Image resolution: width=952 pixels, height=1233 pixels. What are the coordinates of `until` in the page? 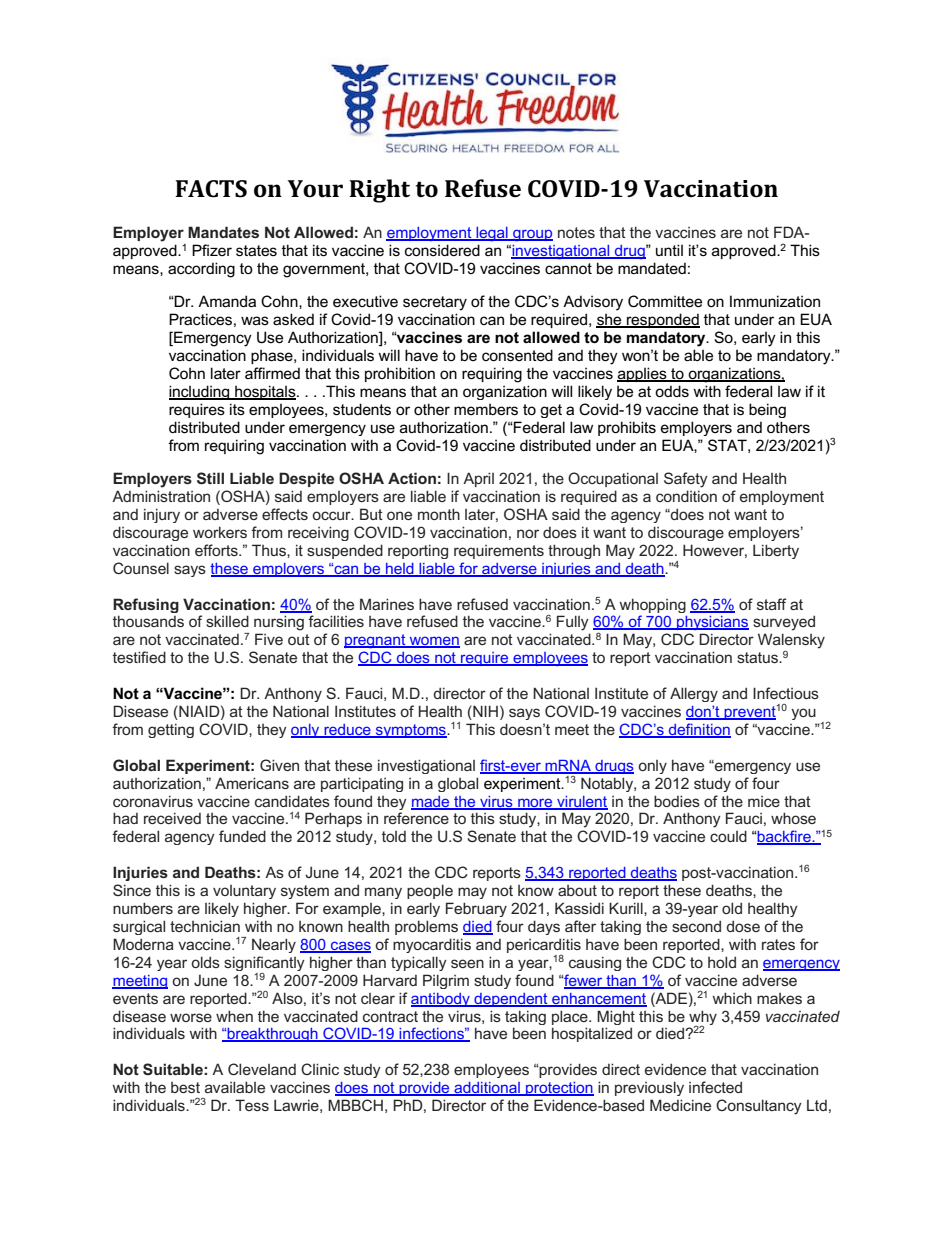 It's located at (669, 250).
